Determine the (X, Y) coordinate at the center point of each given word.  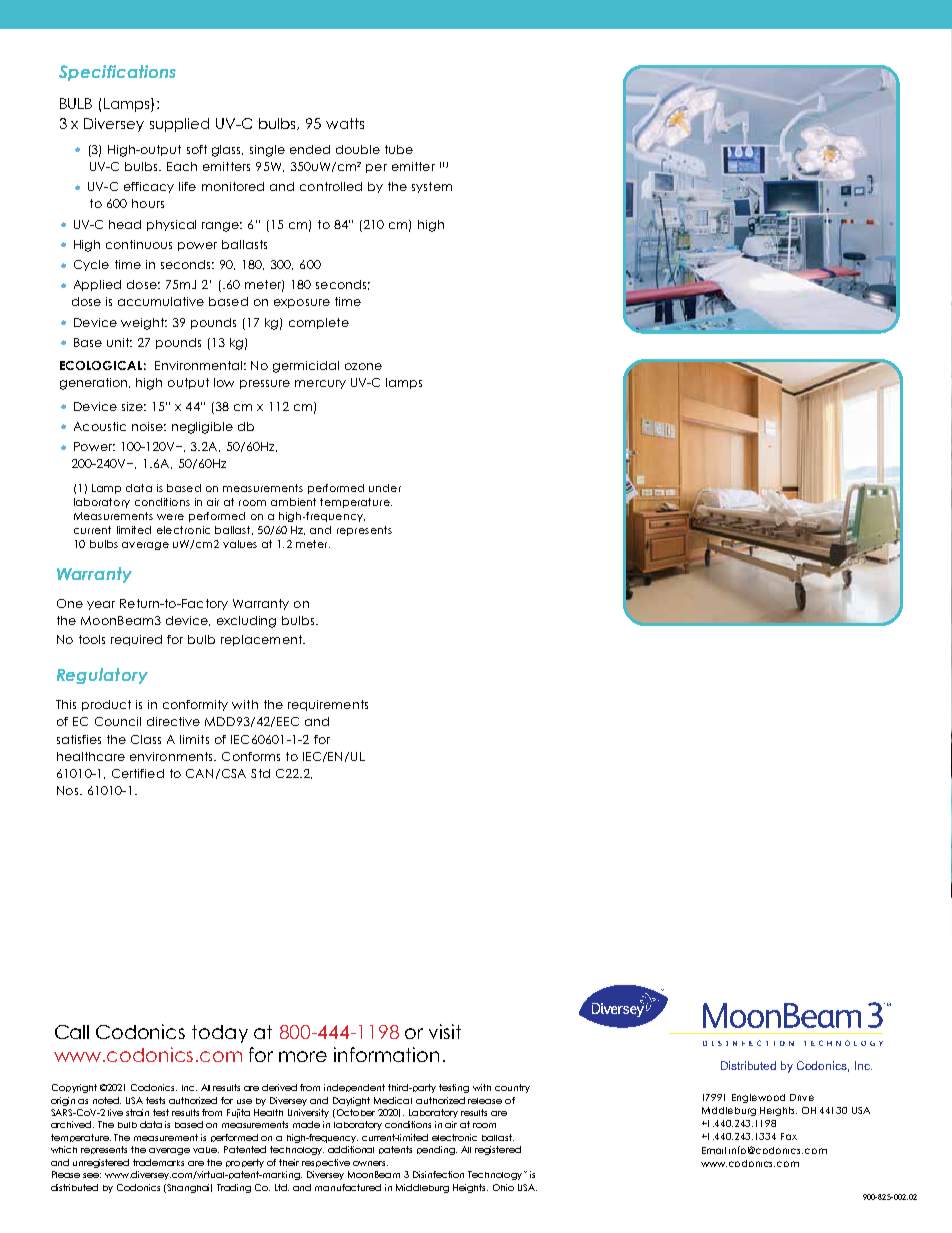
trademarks (158, 1162)
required (136, 640)
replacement (262, 640)
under (385, 488)
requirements (328, 705)
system (432, 187)
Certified (138, 773)
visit (445, 1031)
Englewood (758, 1098)
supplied (179, 125)
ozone (363, 366)
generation (95, 384)
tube (399, 149)
